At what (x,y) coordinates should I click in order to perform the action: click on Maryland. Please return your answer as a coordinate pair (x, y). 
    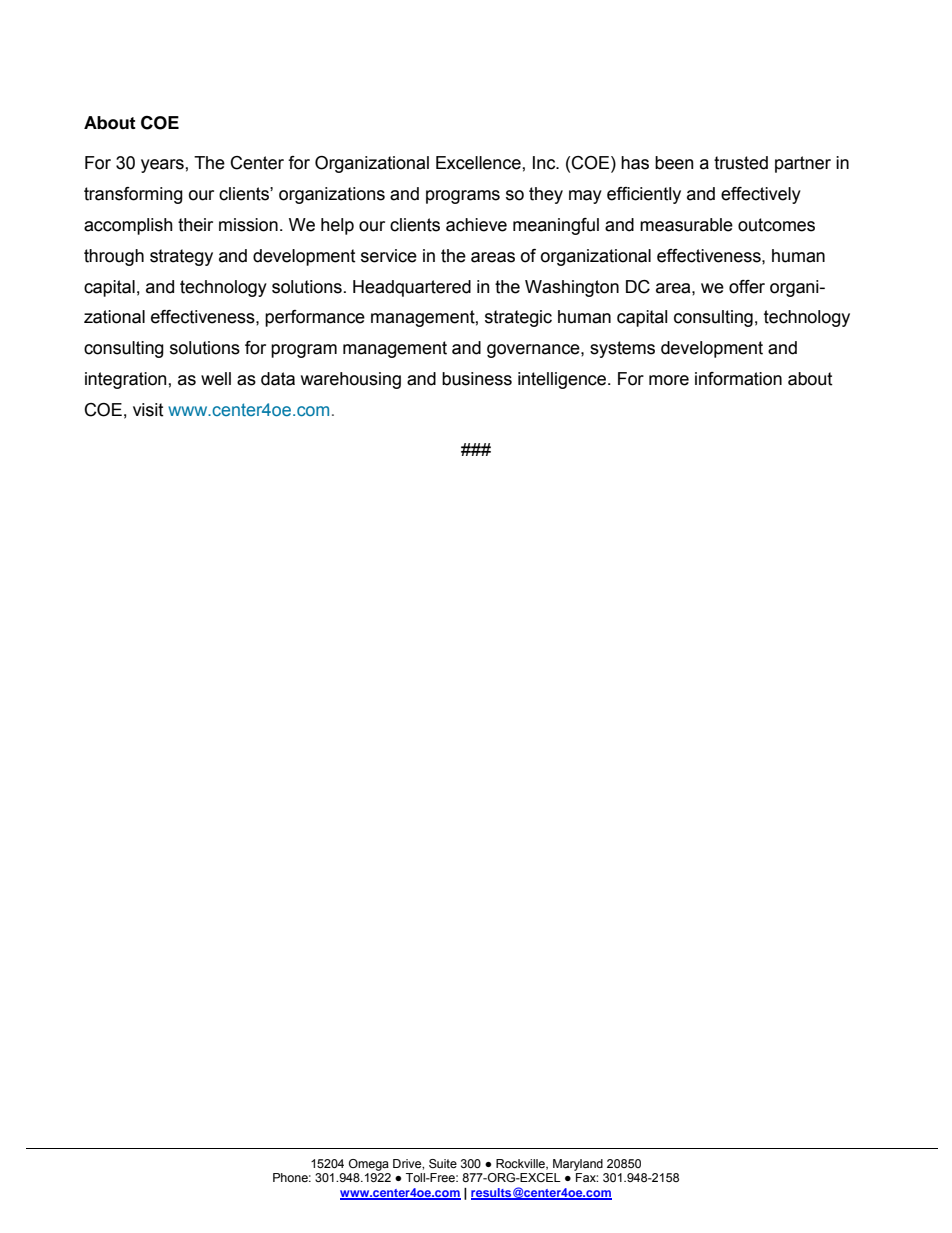
    Looking at the image, I should click on (578, 1165).
